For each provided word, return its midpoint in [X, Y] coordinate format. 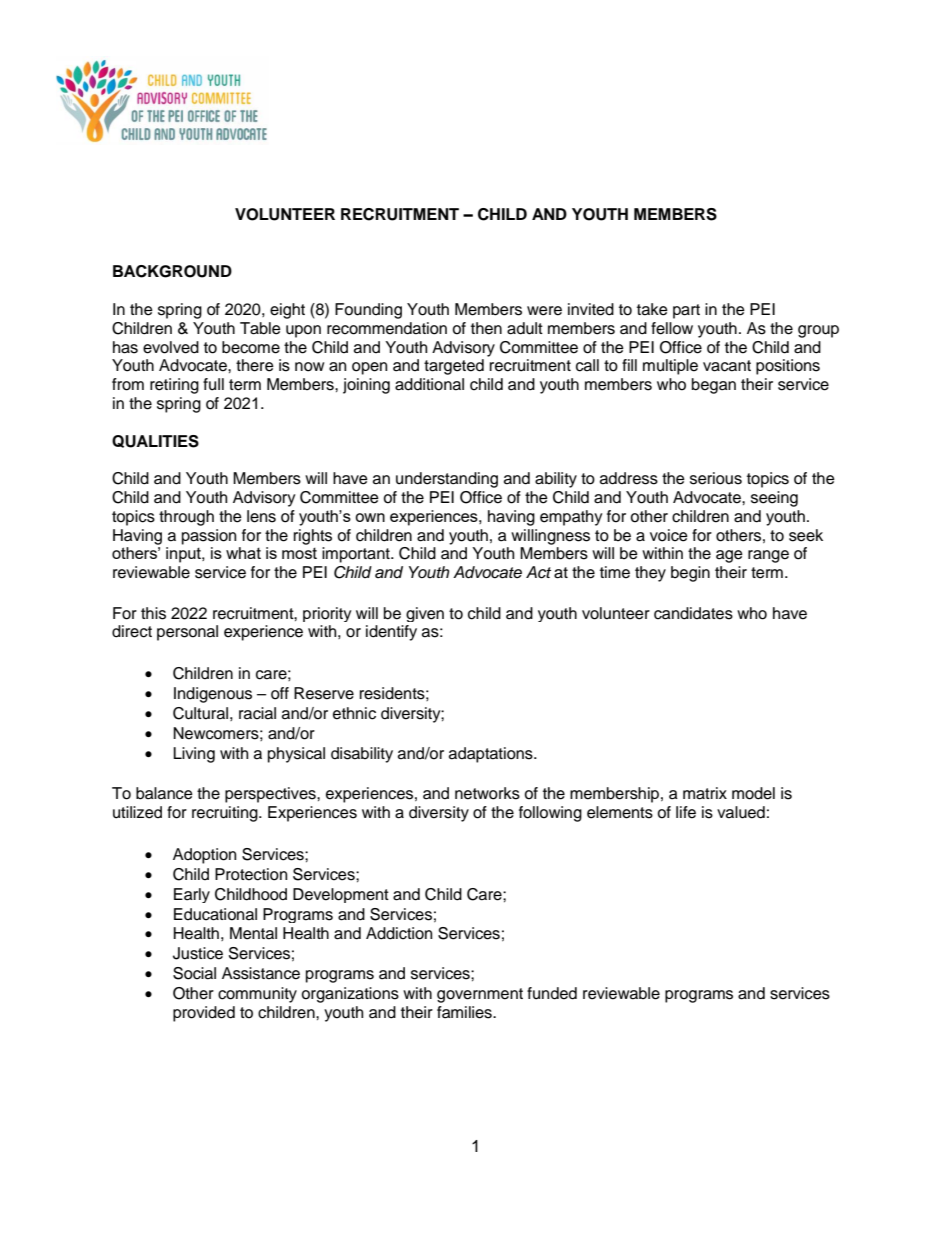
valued [741, 812]
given [425, 614]
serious [716, 478]
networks [487, 793]
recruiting [226, 814]
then [486, 328]
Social [194, 973]
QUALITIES [155, 441]
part [686, 311]
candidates [693, 613]
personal [187, 633]
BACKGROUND [172, 271]
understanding [447, 480]
